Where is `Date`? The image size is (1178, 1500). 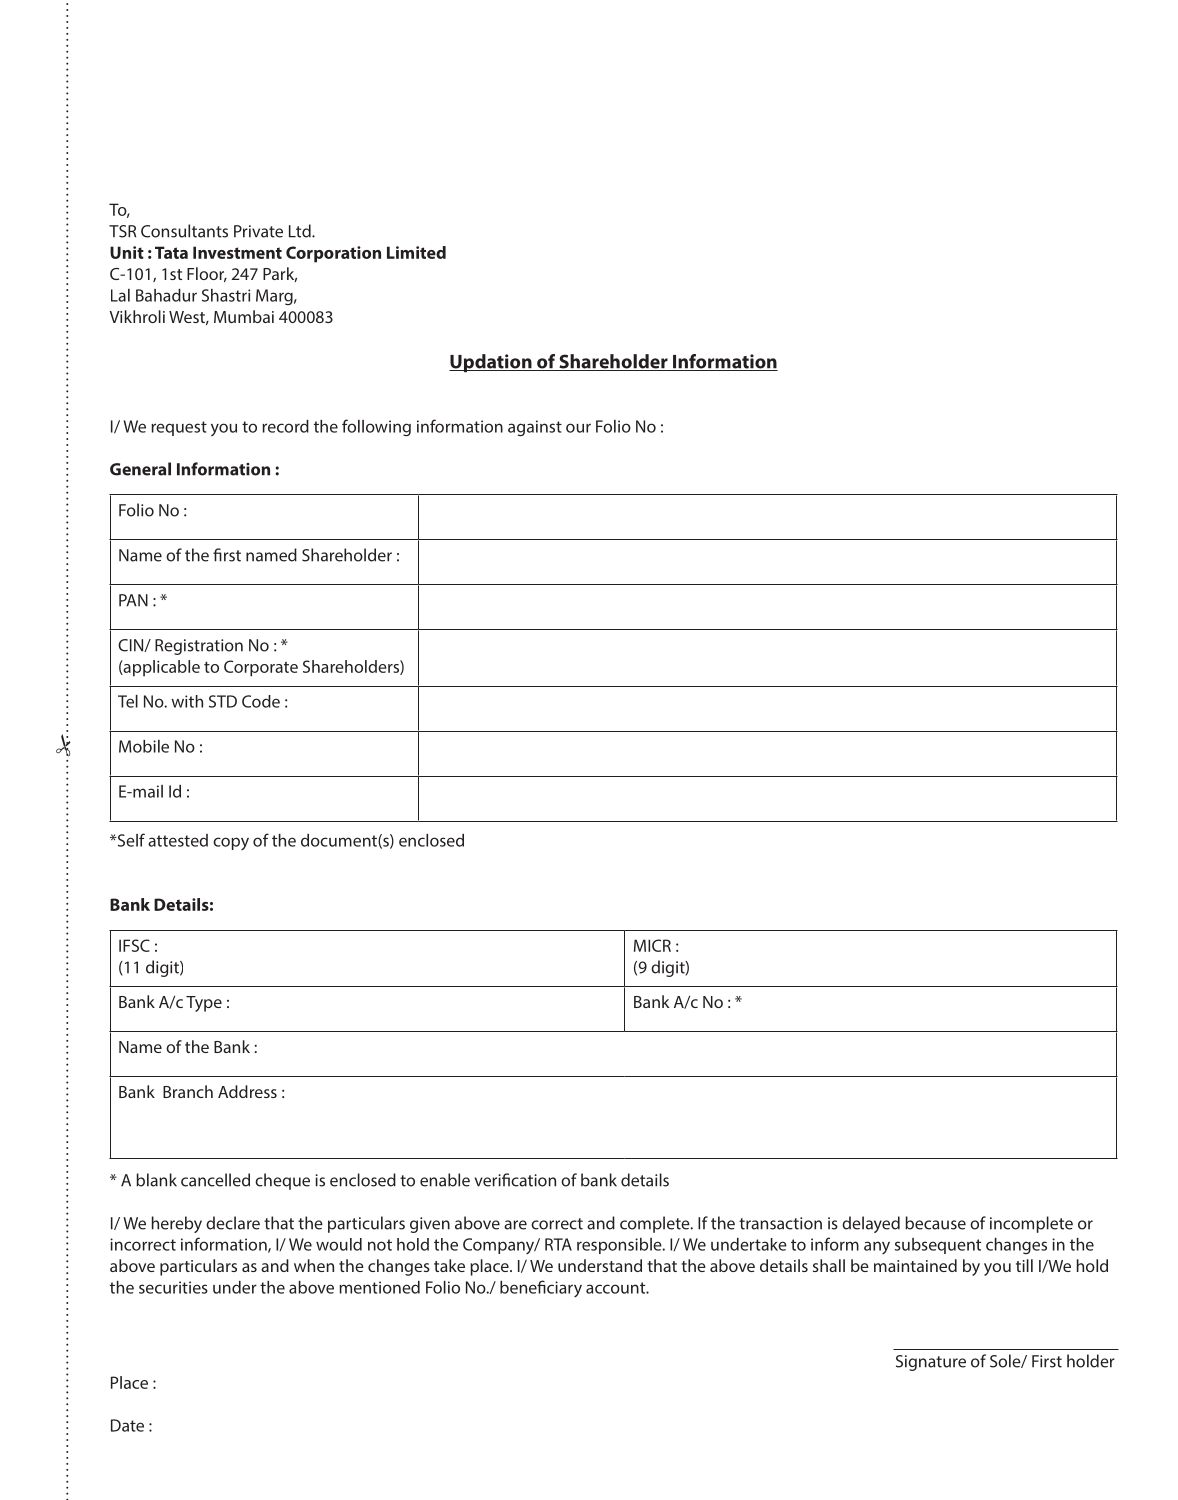 Date is located at coordinates (127, 1425).
